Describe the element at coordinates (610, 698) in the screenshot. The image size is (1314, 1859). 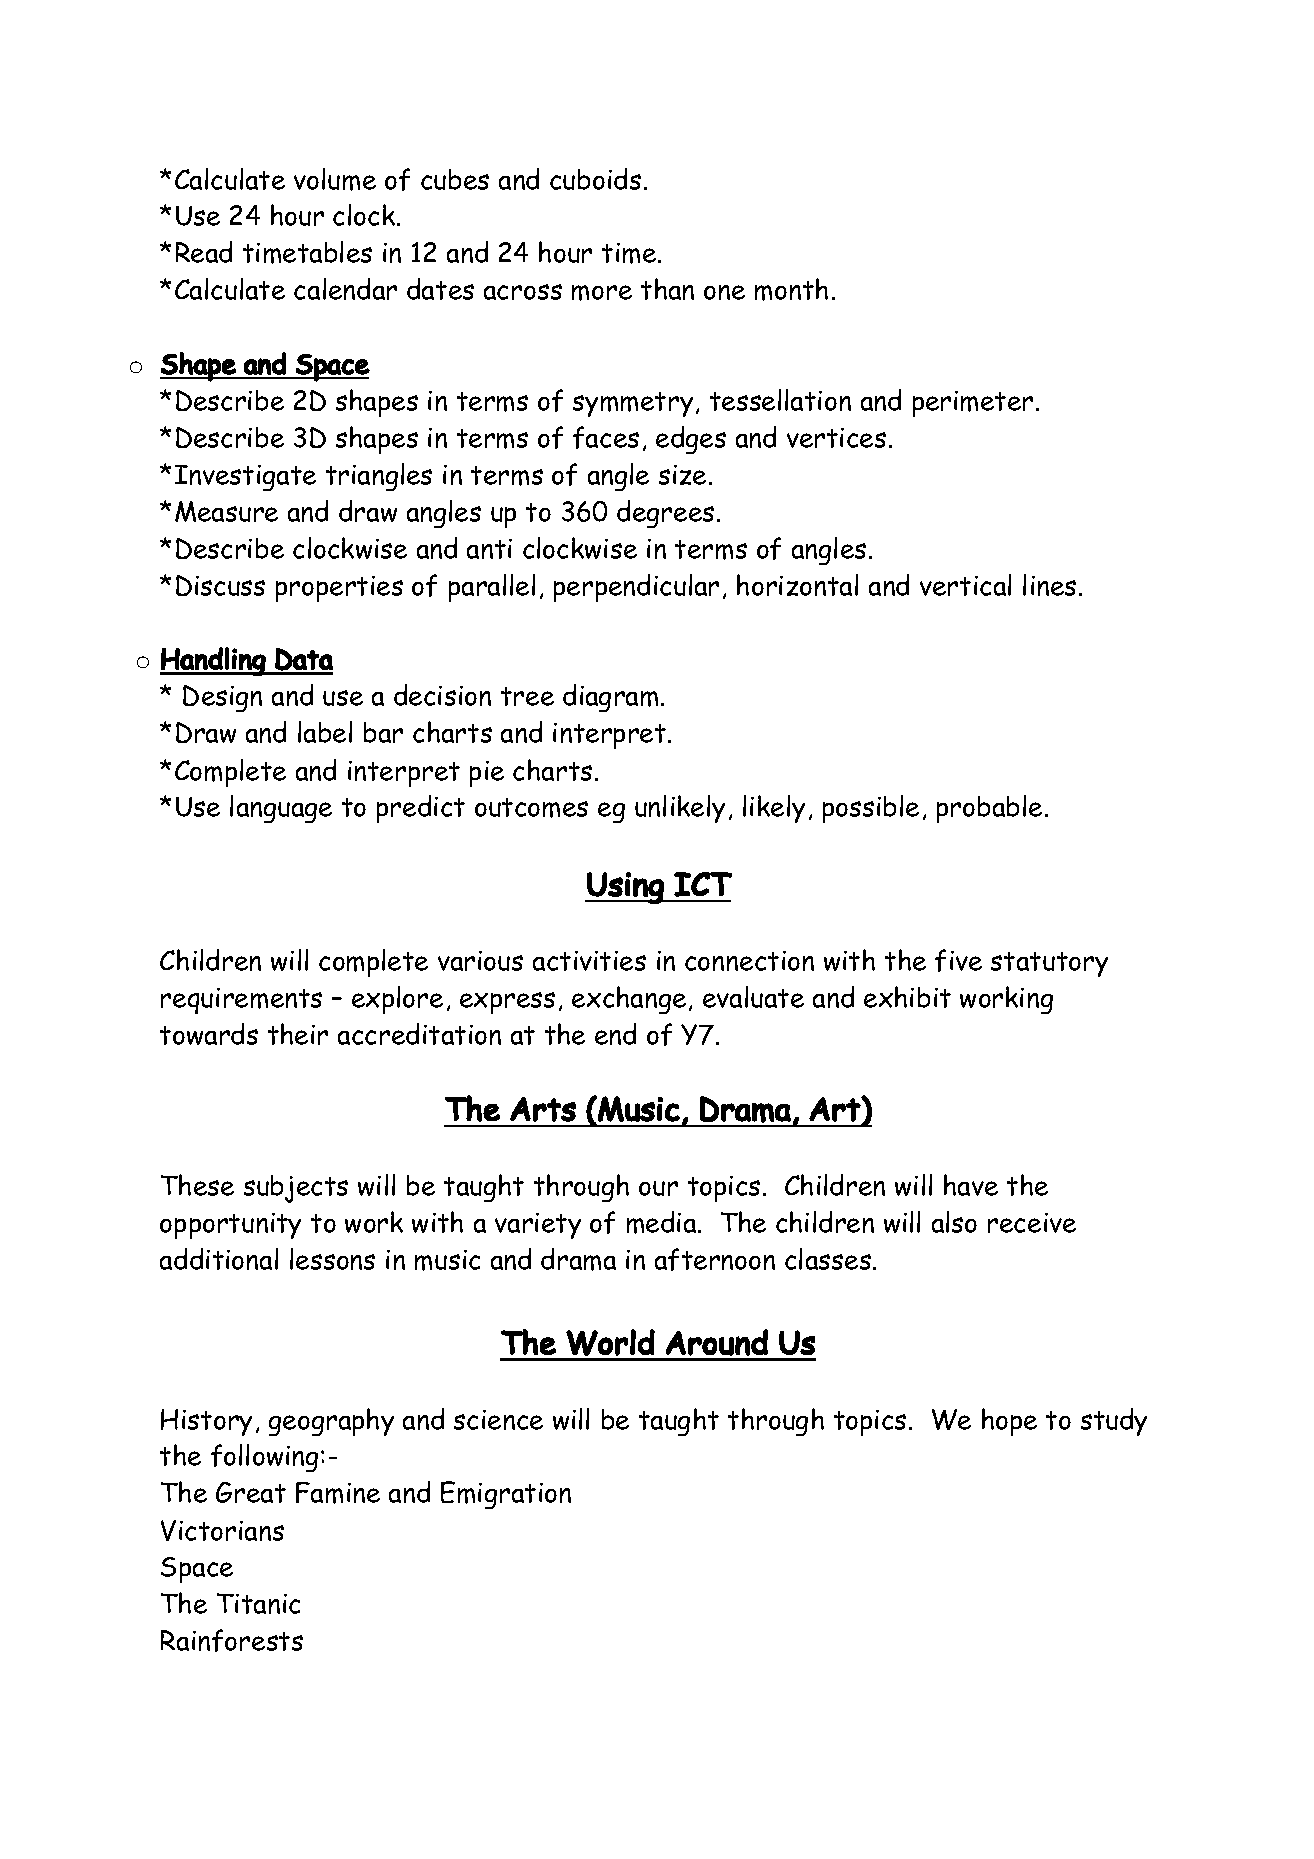
I see `diagram` at that location.
